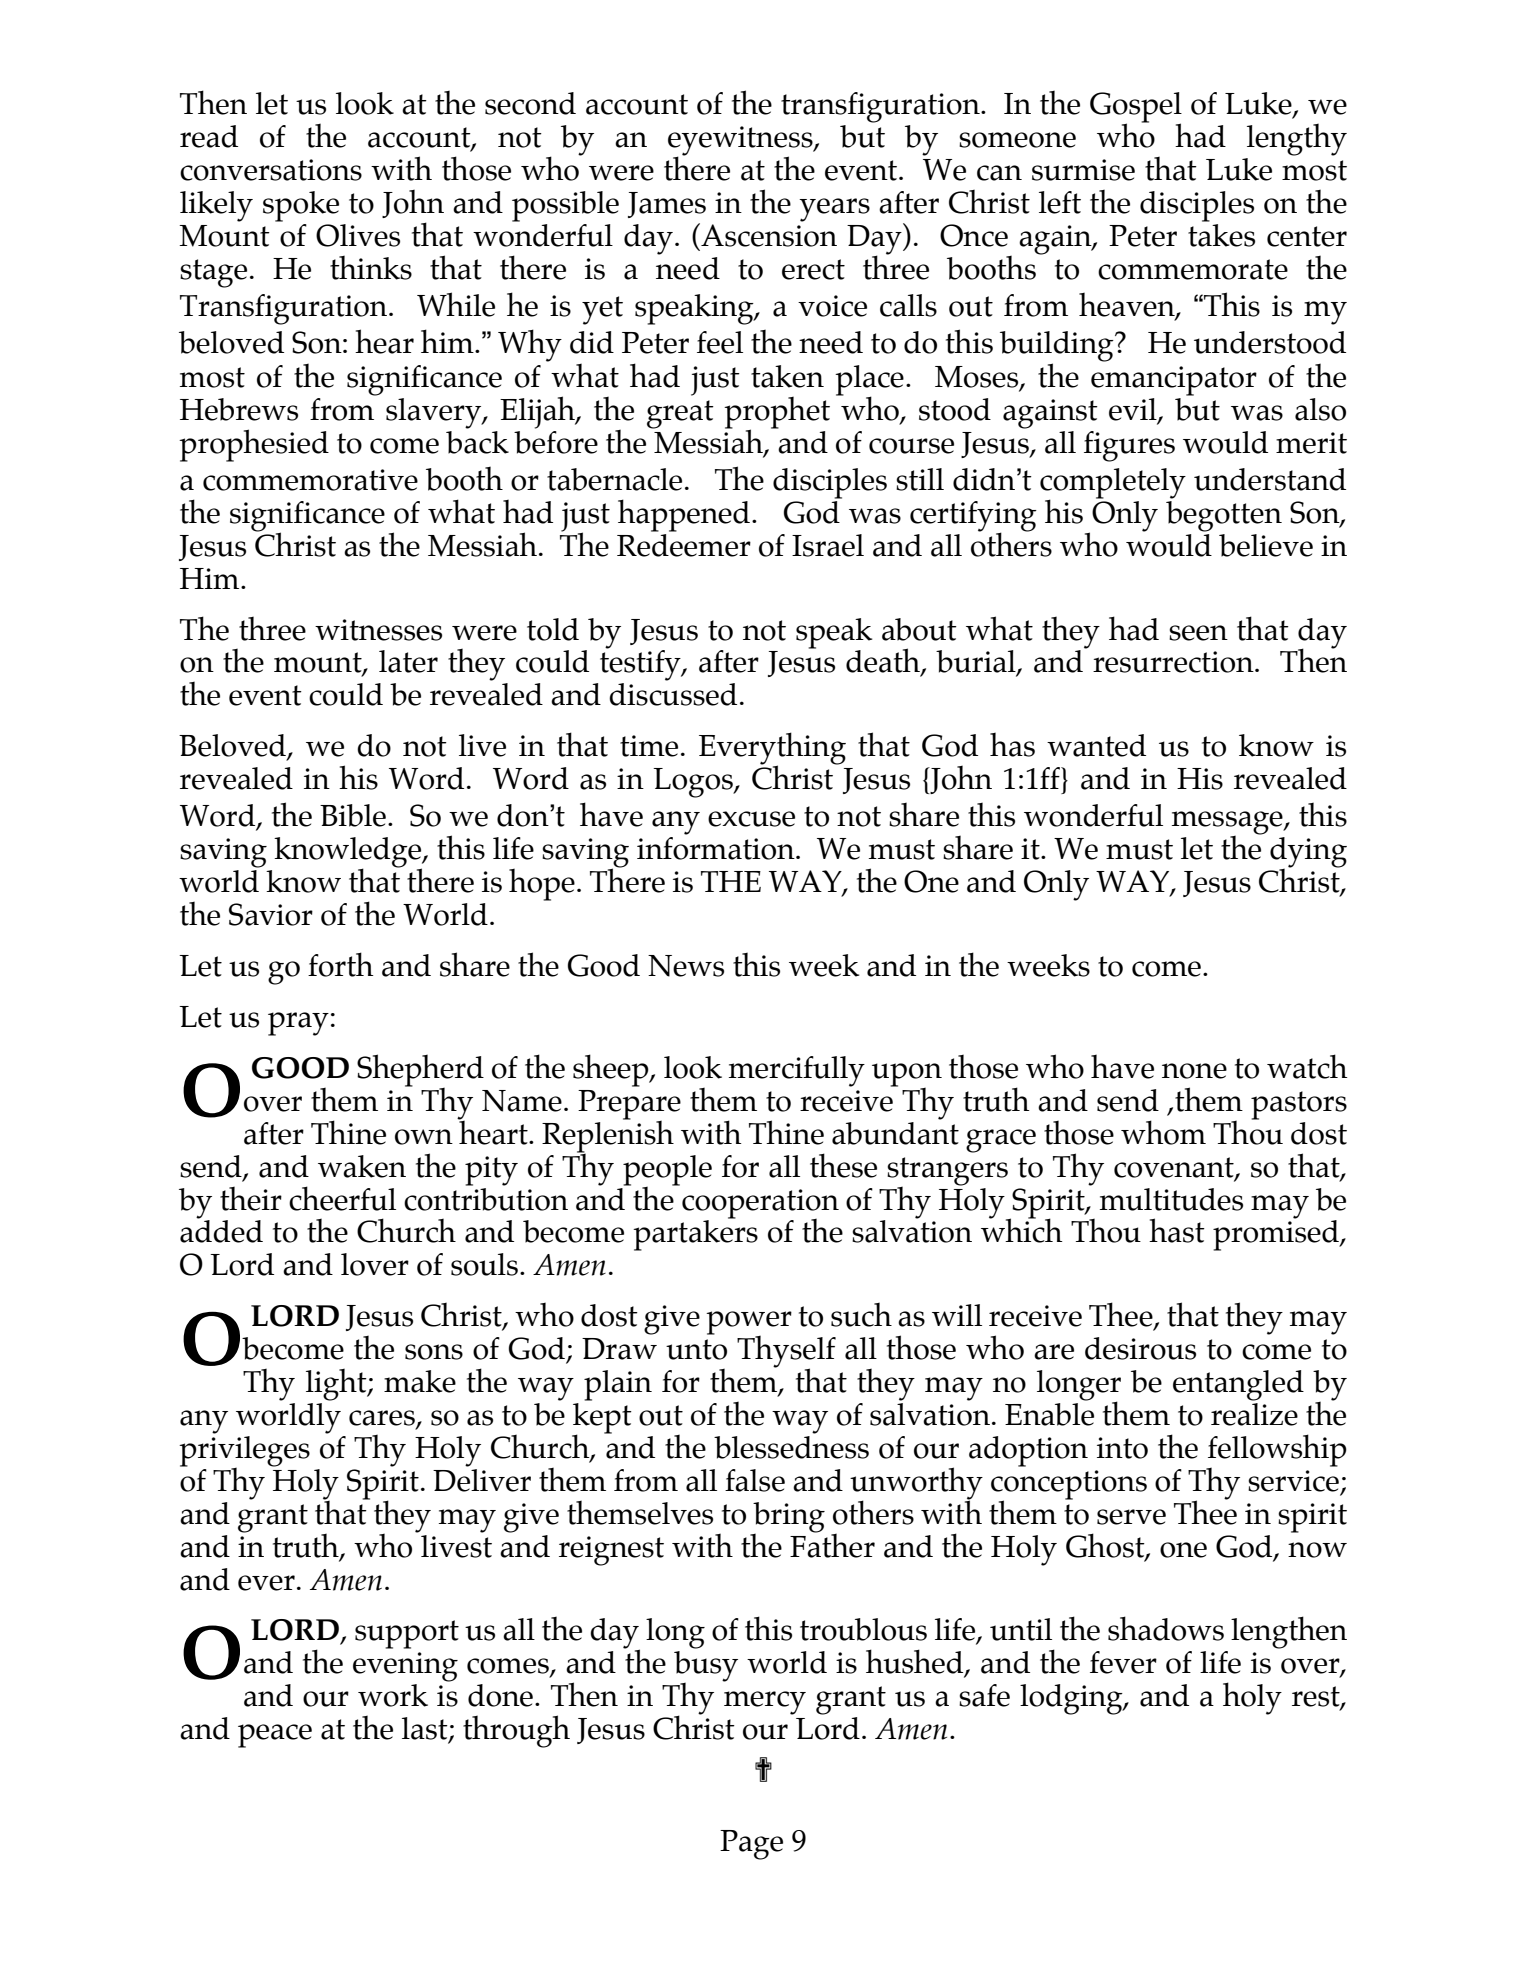 The width and height of the document is (1527, 1976). I want to click on excuse, so click(751, 819).
